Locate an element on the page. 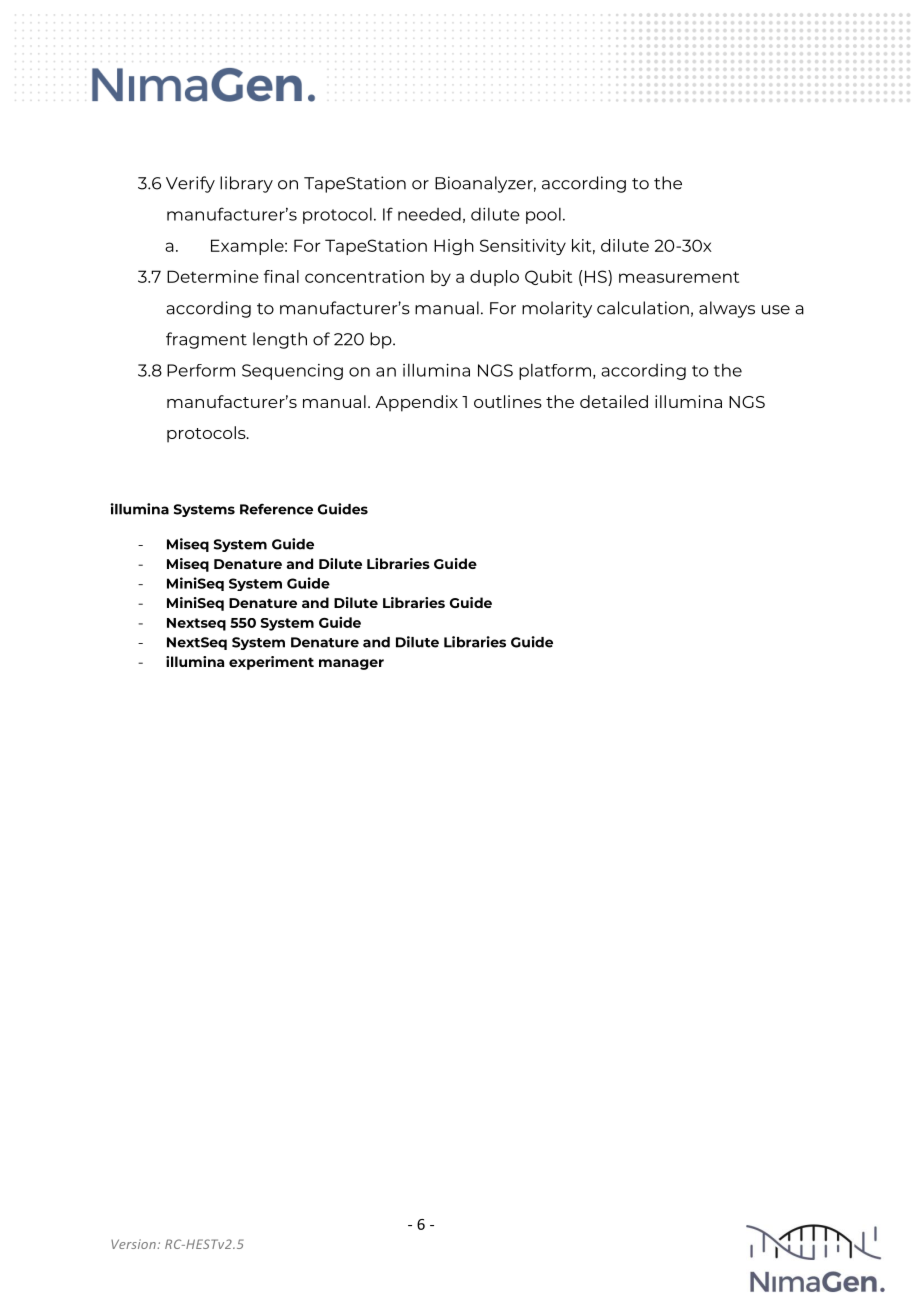 Image resolution: width=924 pixels, height=1308 pixels. manager is located at coordinates (351, 664).
